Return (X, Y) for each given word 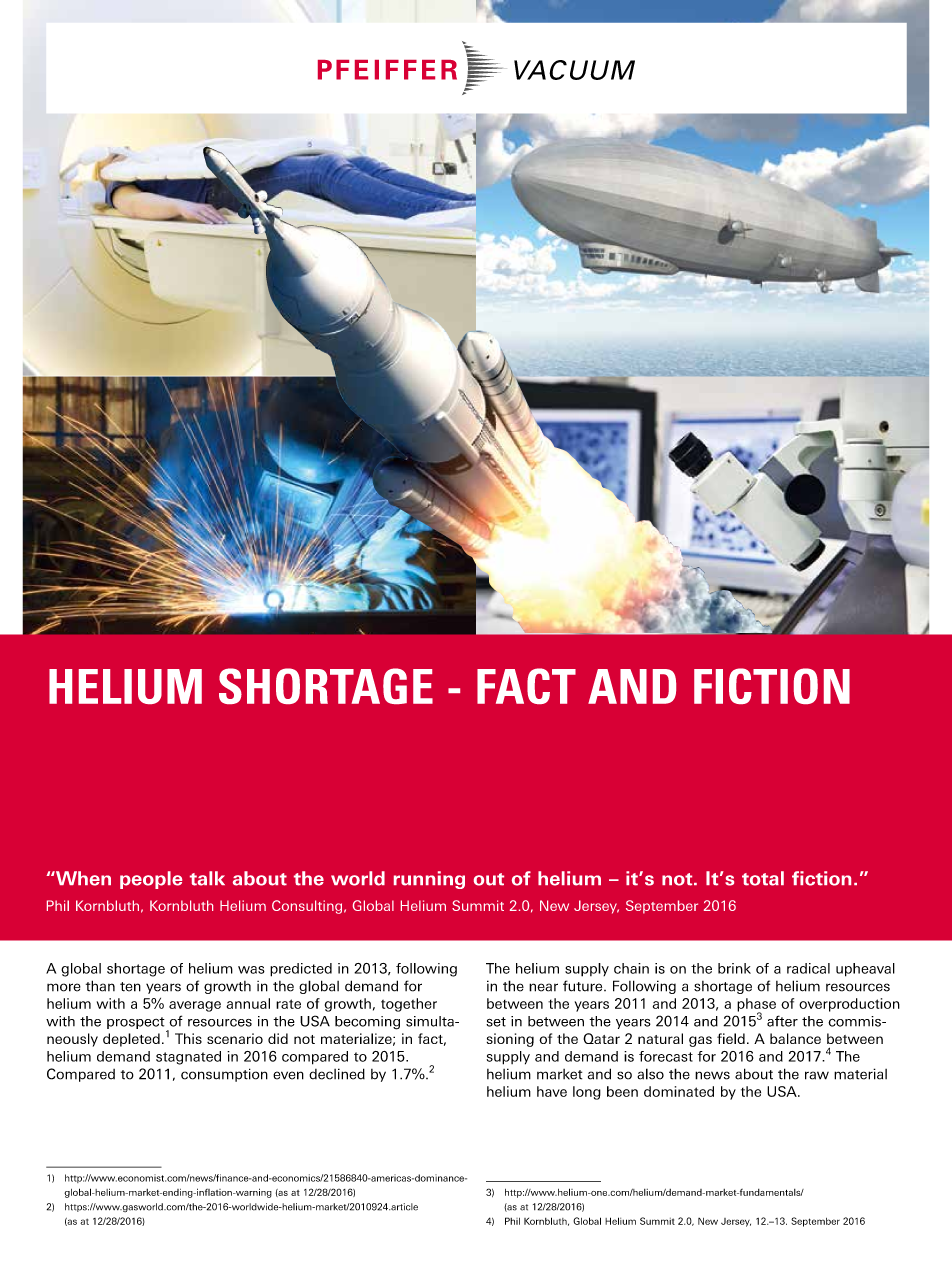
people (151, 880)
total (763, 878)
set (496, 1022)
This (188, 1038)
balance (795, 1038)
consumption (224, 1075)
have (552, 1091)
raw (817, 1075)
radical (808, 968)
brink (734, 968)
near (543, 987)
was (251, 970)
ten (130, 987)
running (429, 880)
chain (631, 968)
